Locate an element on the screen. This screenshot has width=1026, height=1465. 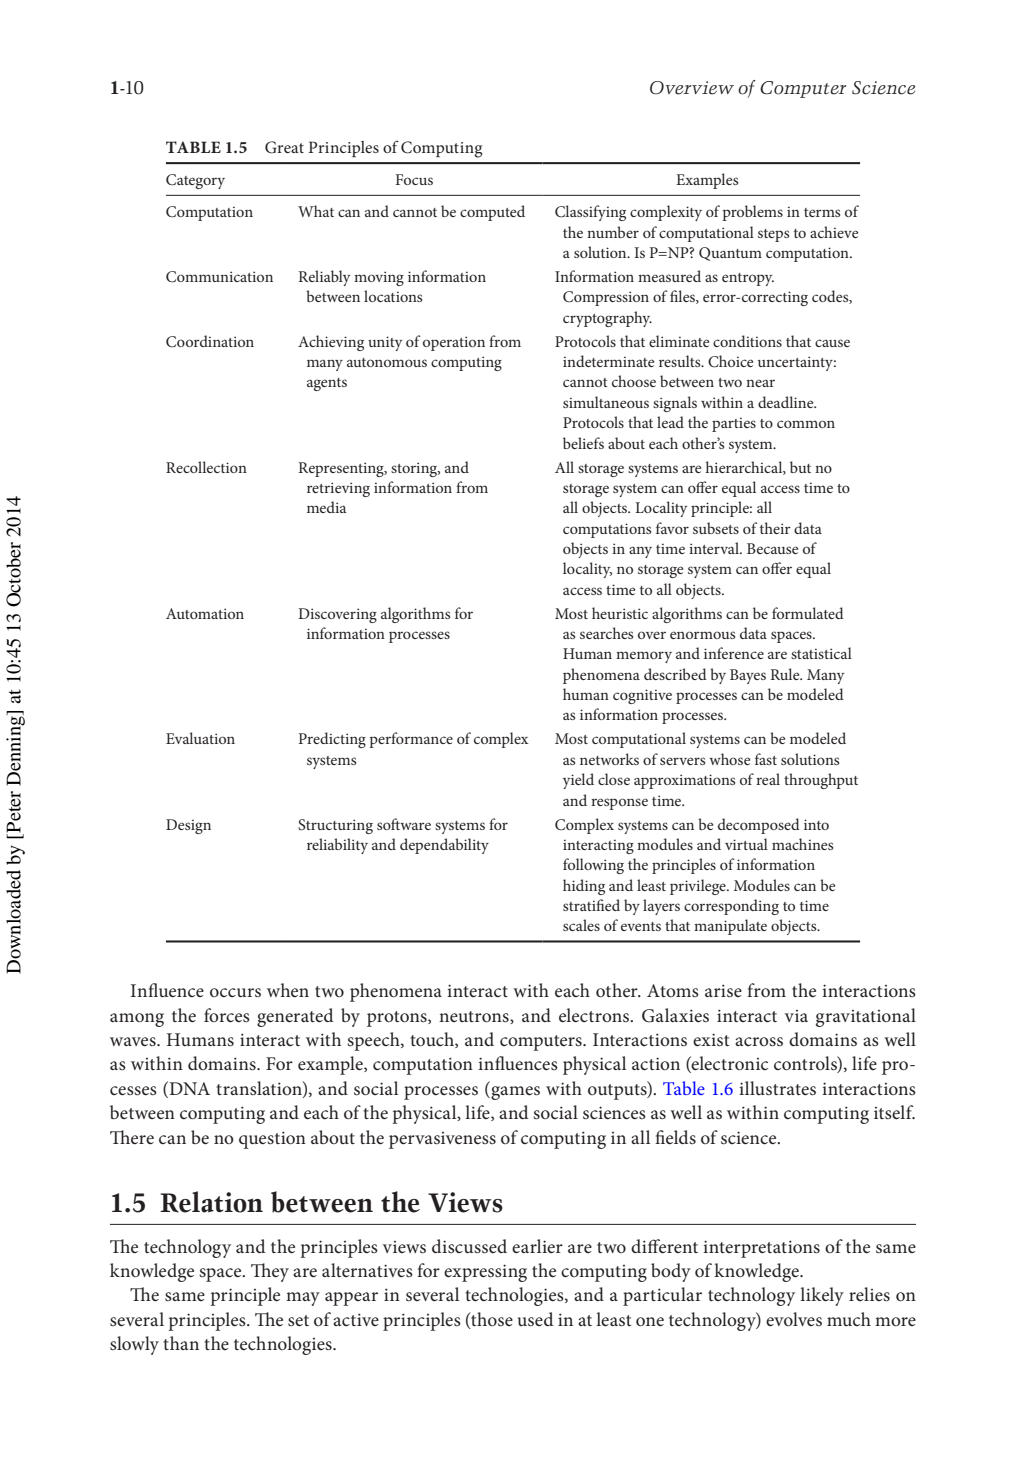
Automation is located at coordinates (205, 613).
